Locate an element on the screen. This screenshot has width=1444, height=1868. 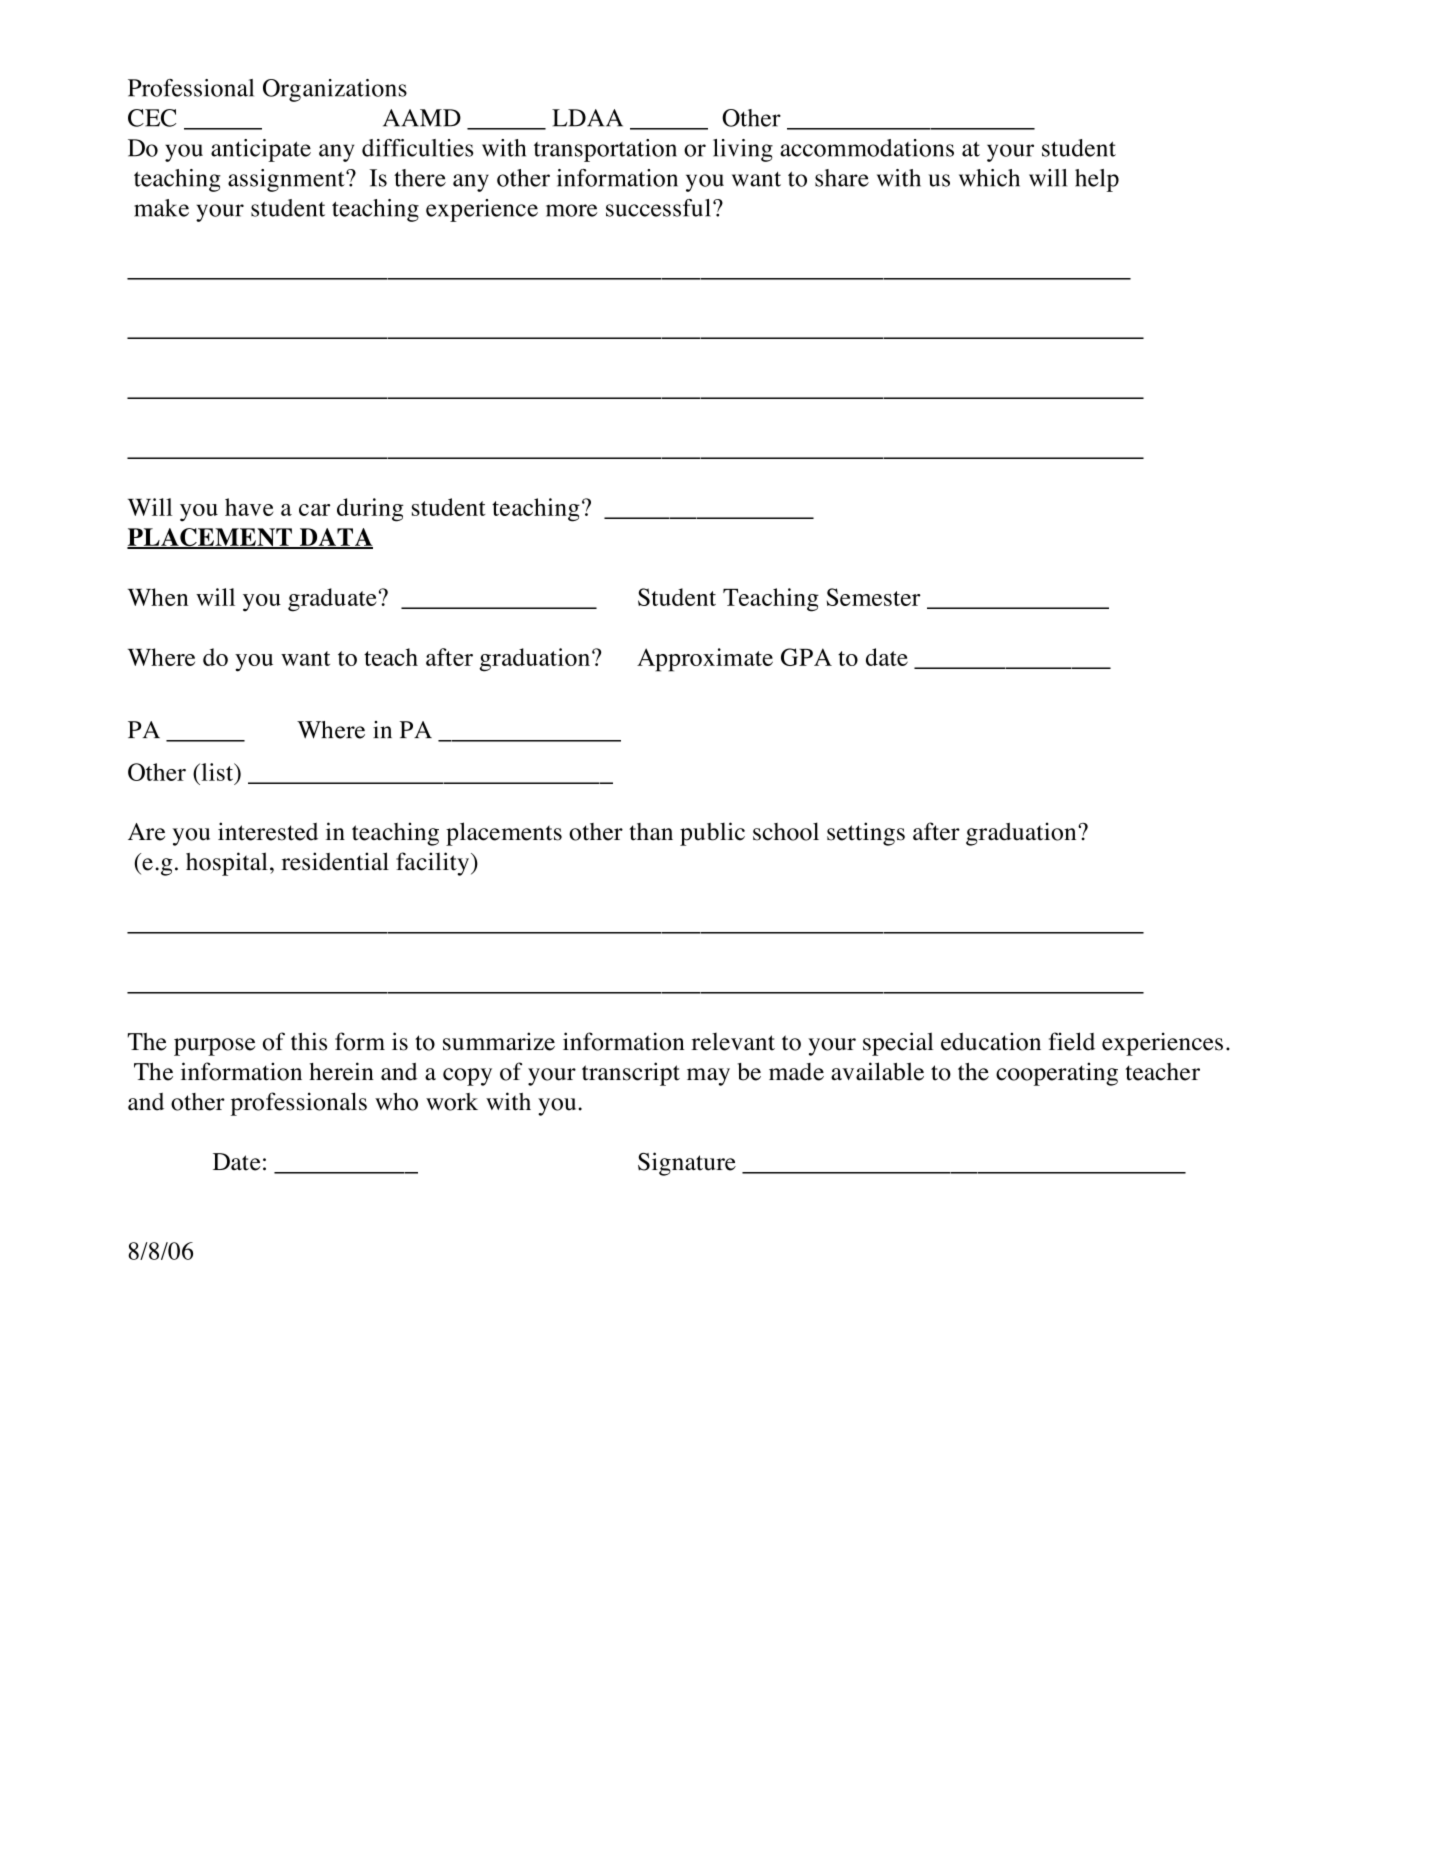
hospital is located at coordinates (227, 864).
